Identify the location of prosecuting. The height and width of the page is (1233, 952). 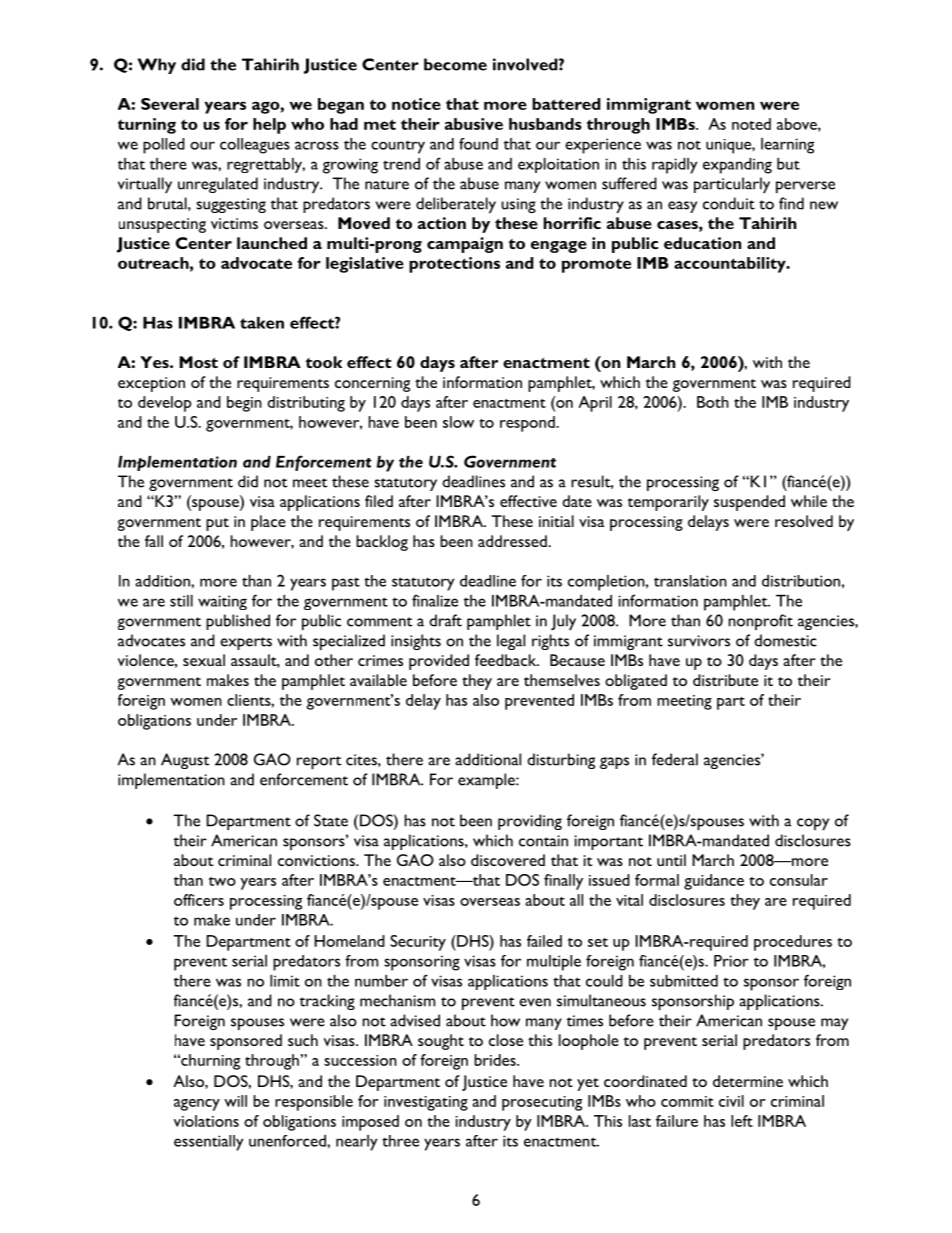
(542, 1103).
